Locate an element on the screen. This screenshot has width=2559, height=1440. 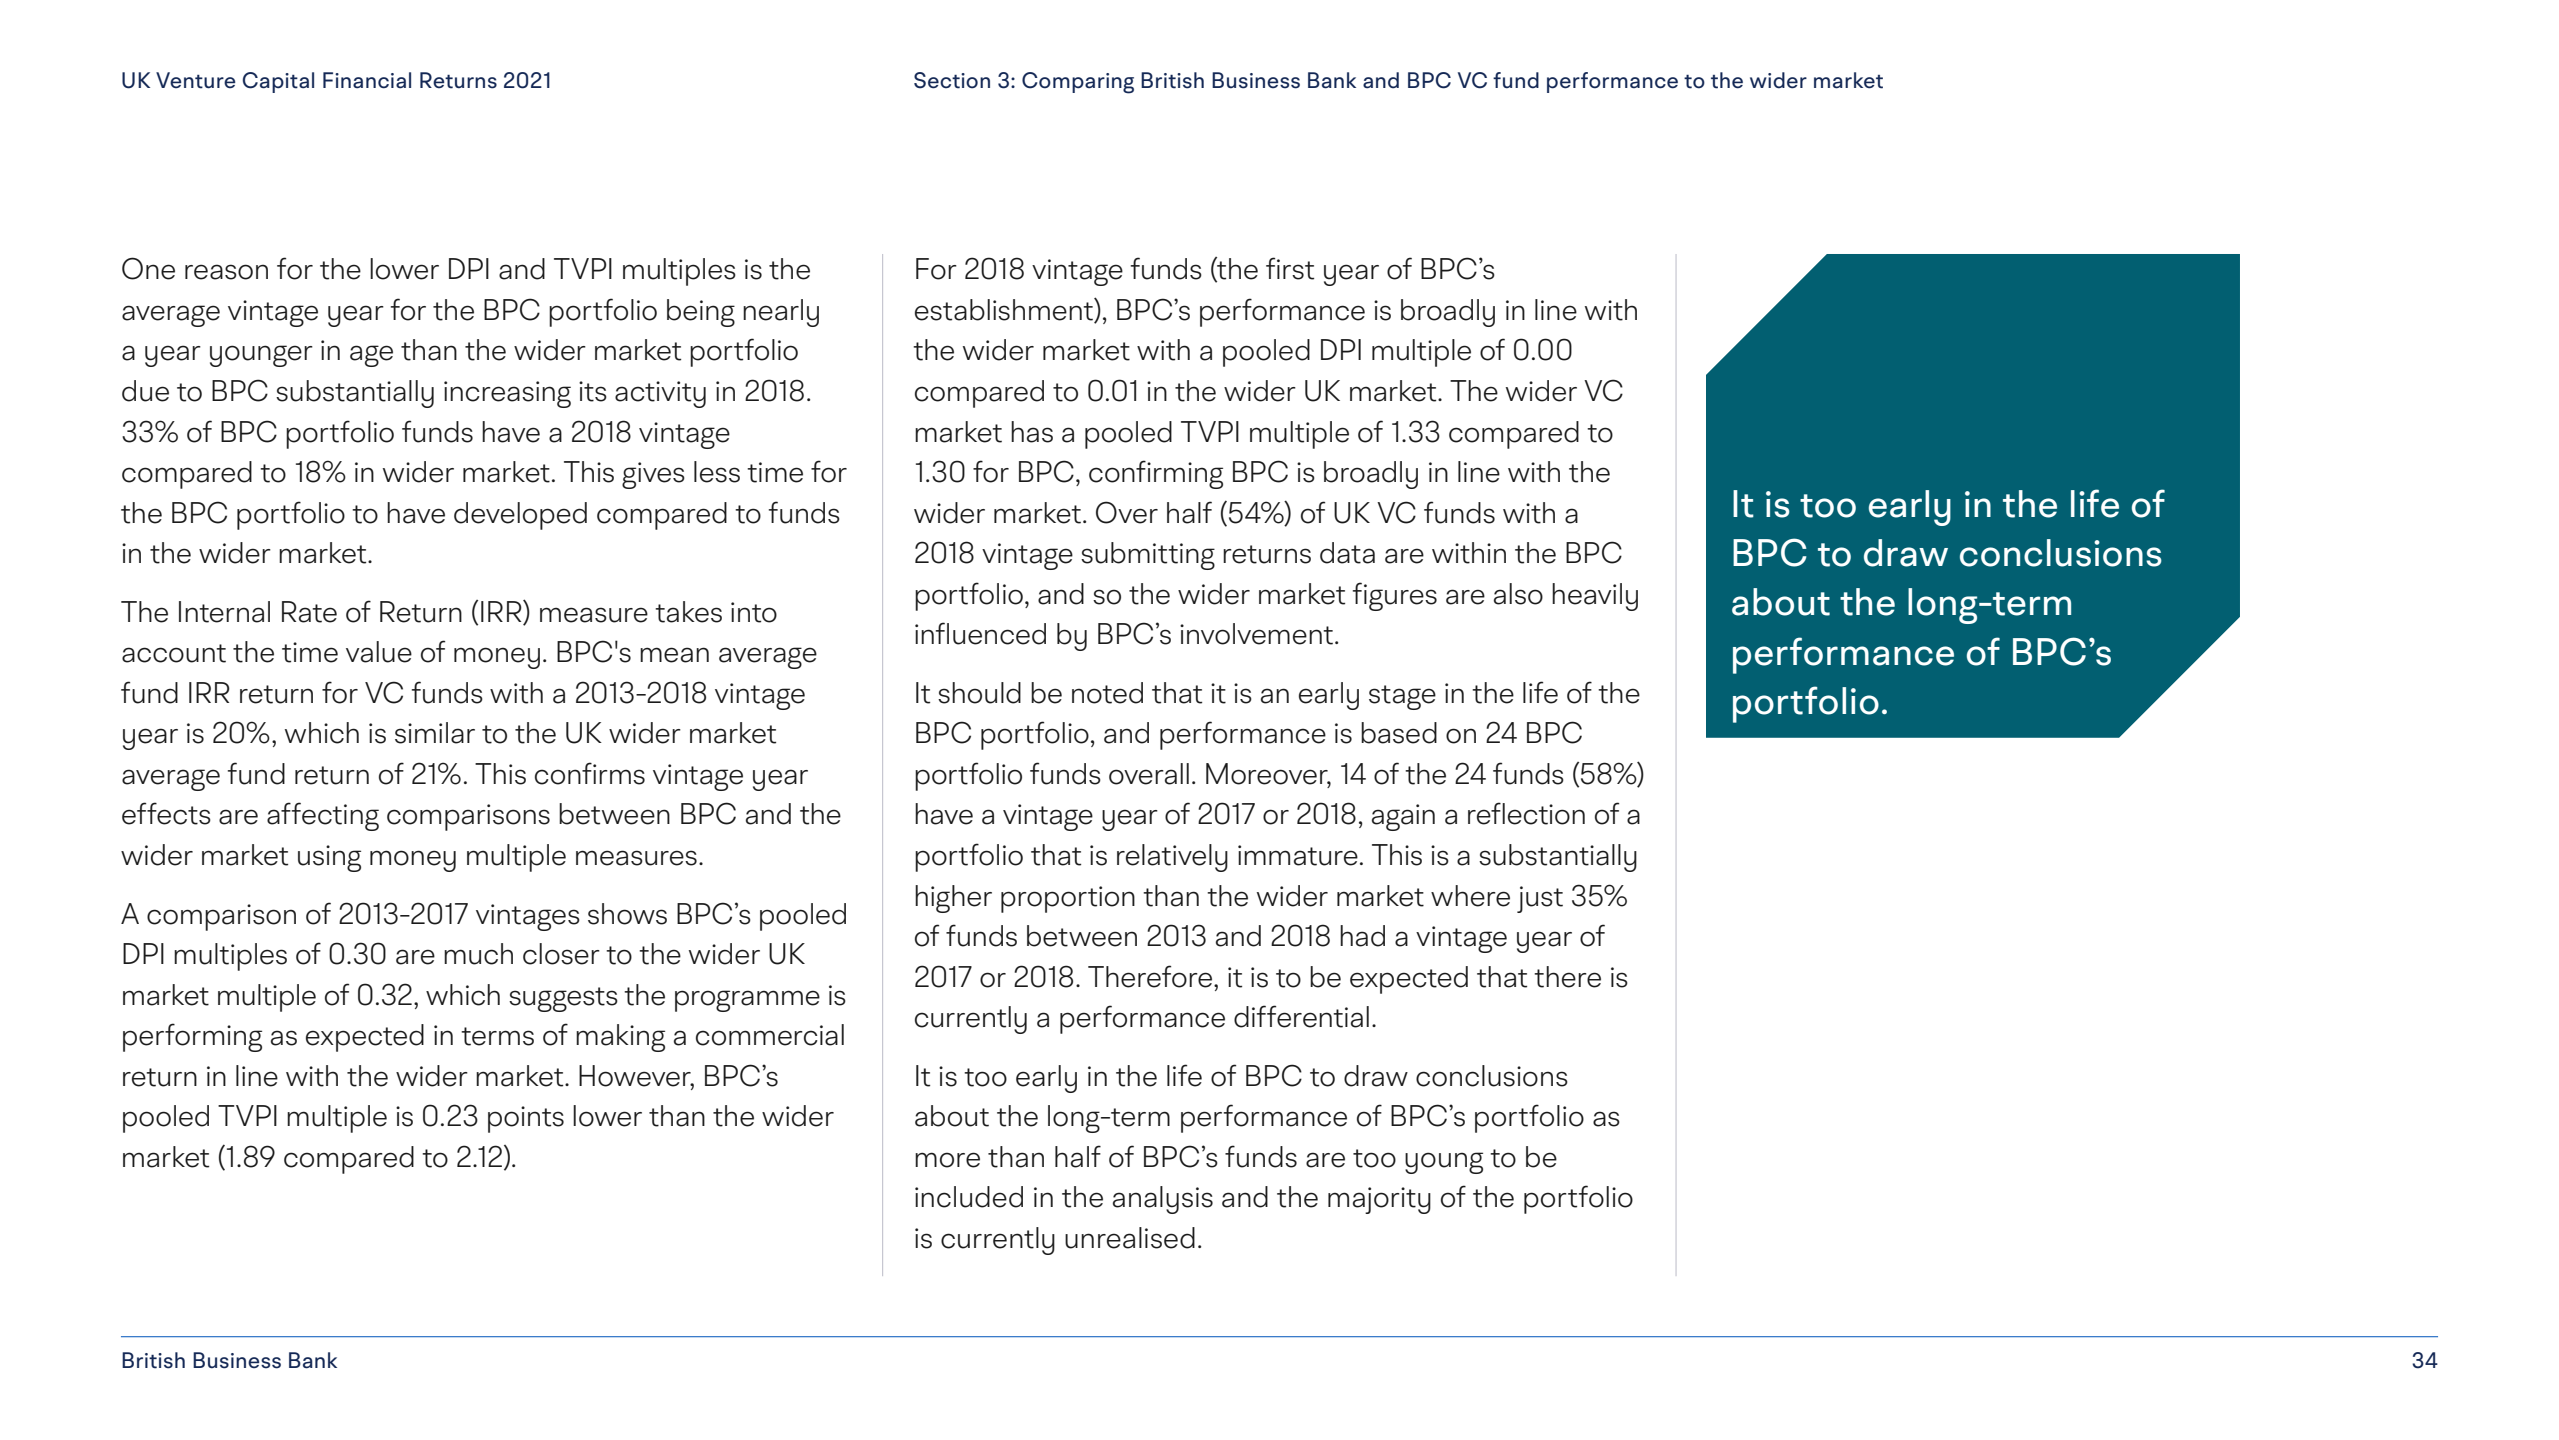
figures is located at coordinates (1395, 596).
